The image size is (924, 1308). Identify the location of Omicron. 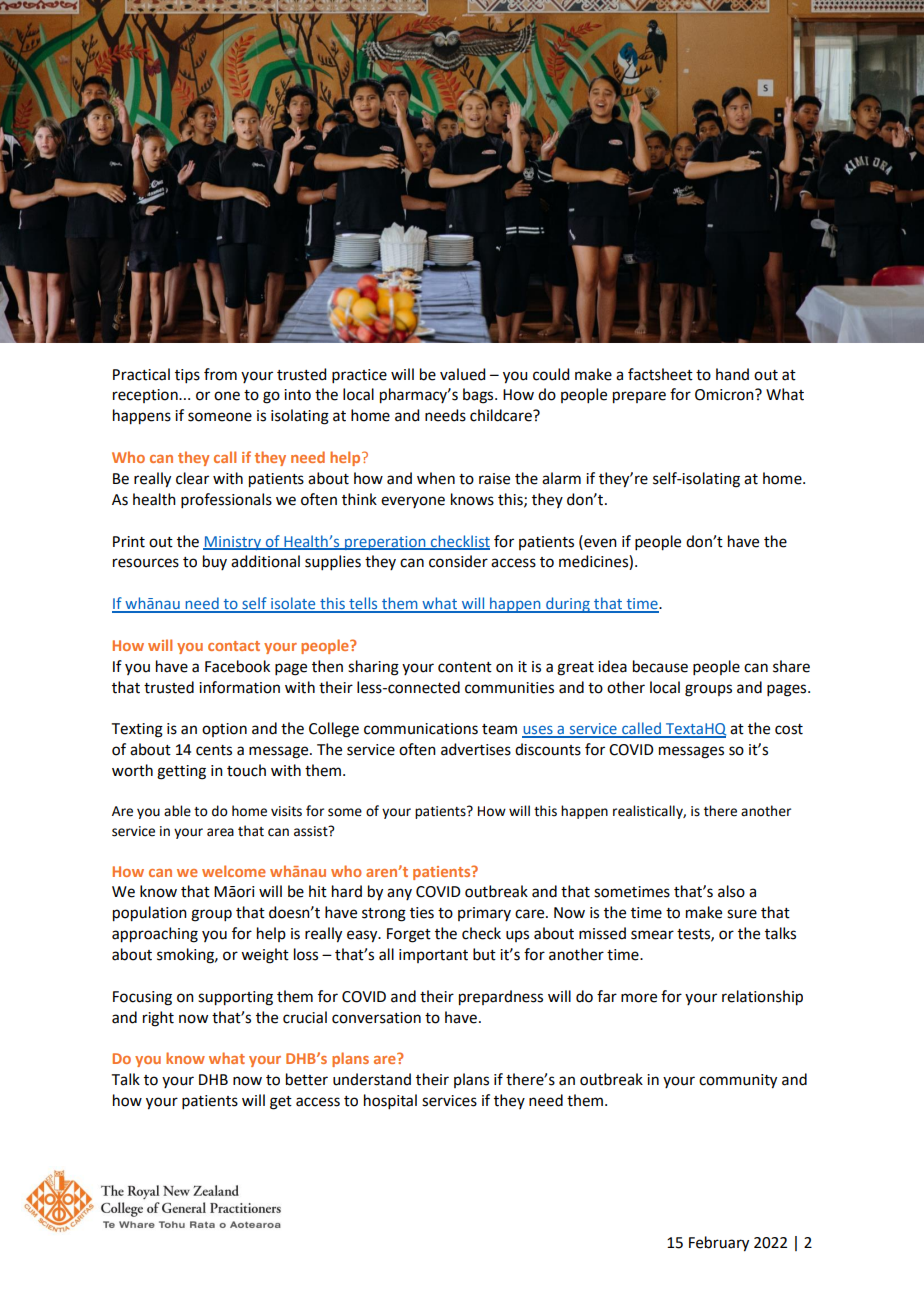
(725, 395).
